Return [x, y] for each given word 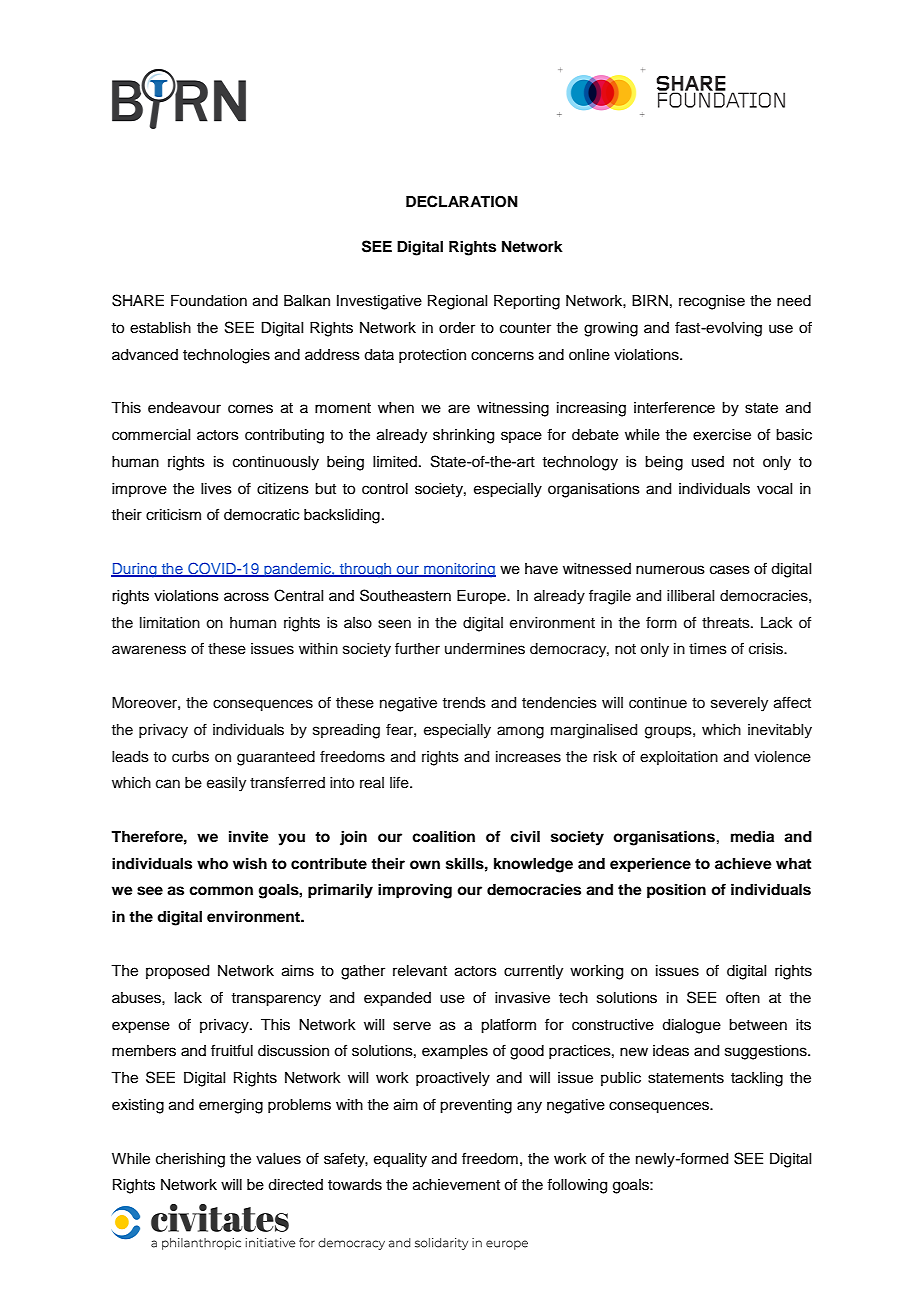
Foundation [209, 301]
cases [730, 570]
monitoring [459, 570]
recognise [712, 302]
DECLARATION [462, 201]
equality [400, 1160]
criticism [173, 515]
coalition [443, 836]
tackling [757, 1079]
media [752, 836]
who [212, 864]
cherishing [190, 1160]
